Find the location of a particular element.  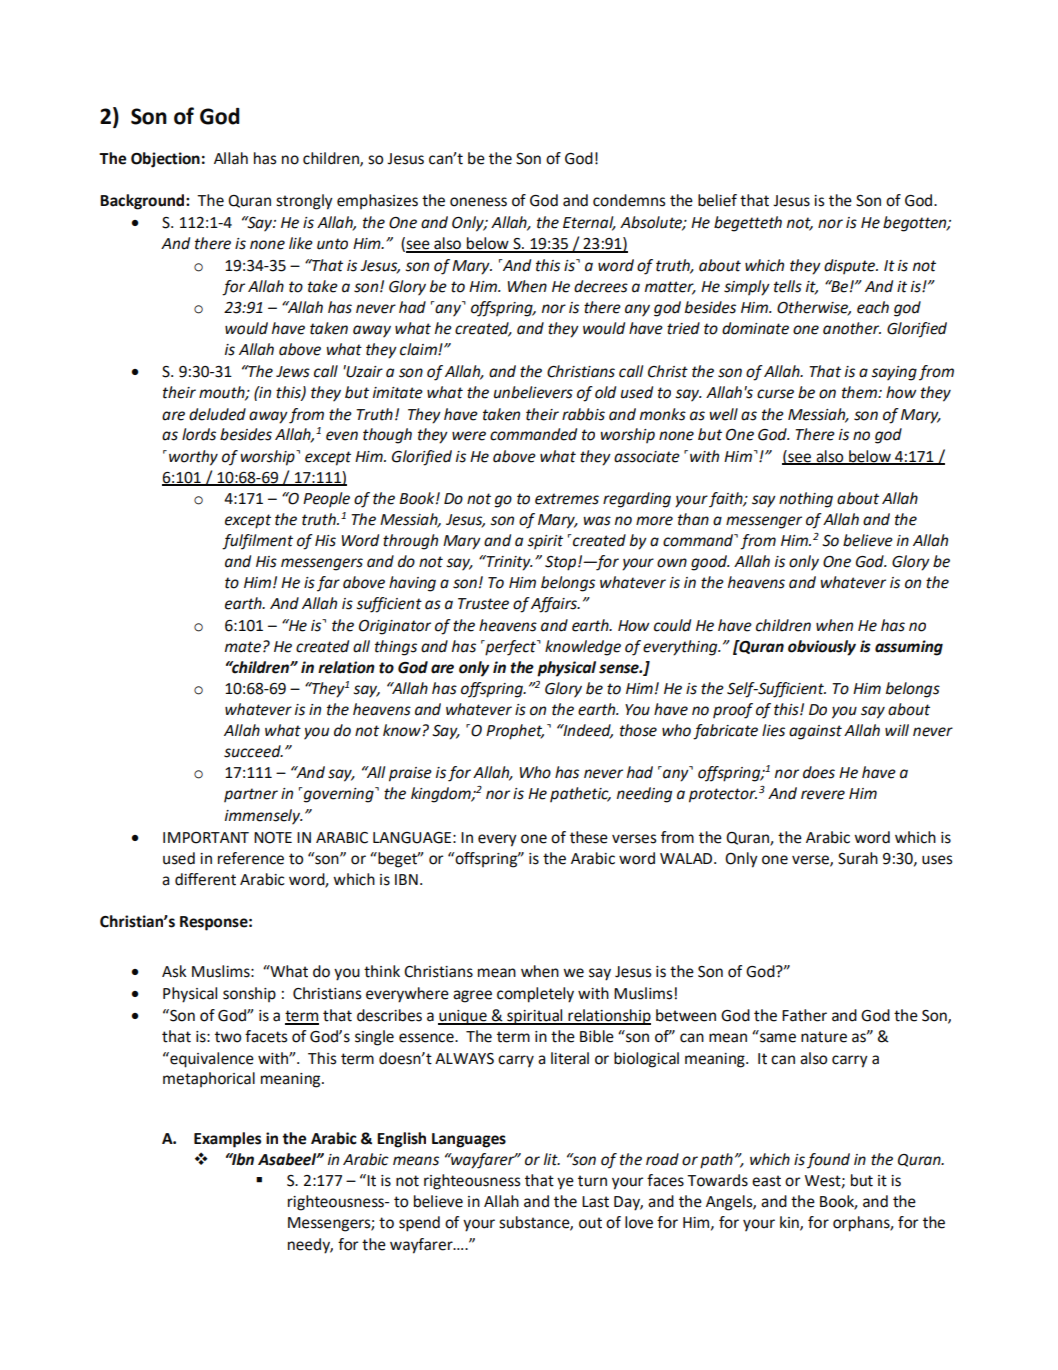

deluded is located at coordinates (217, 414).
